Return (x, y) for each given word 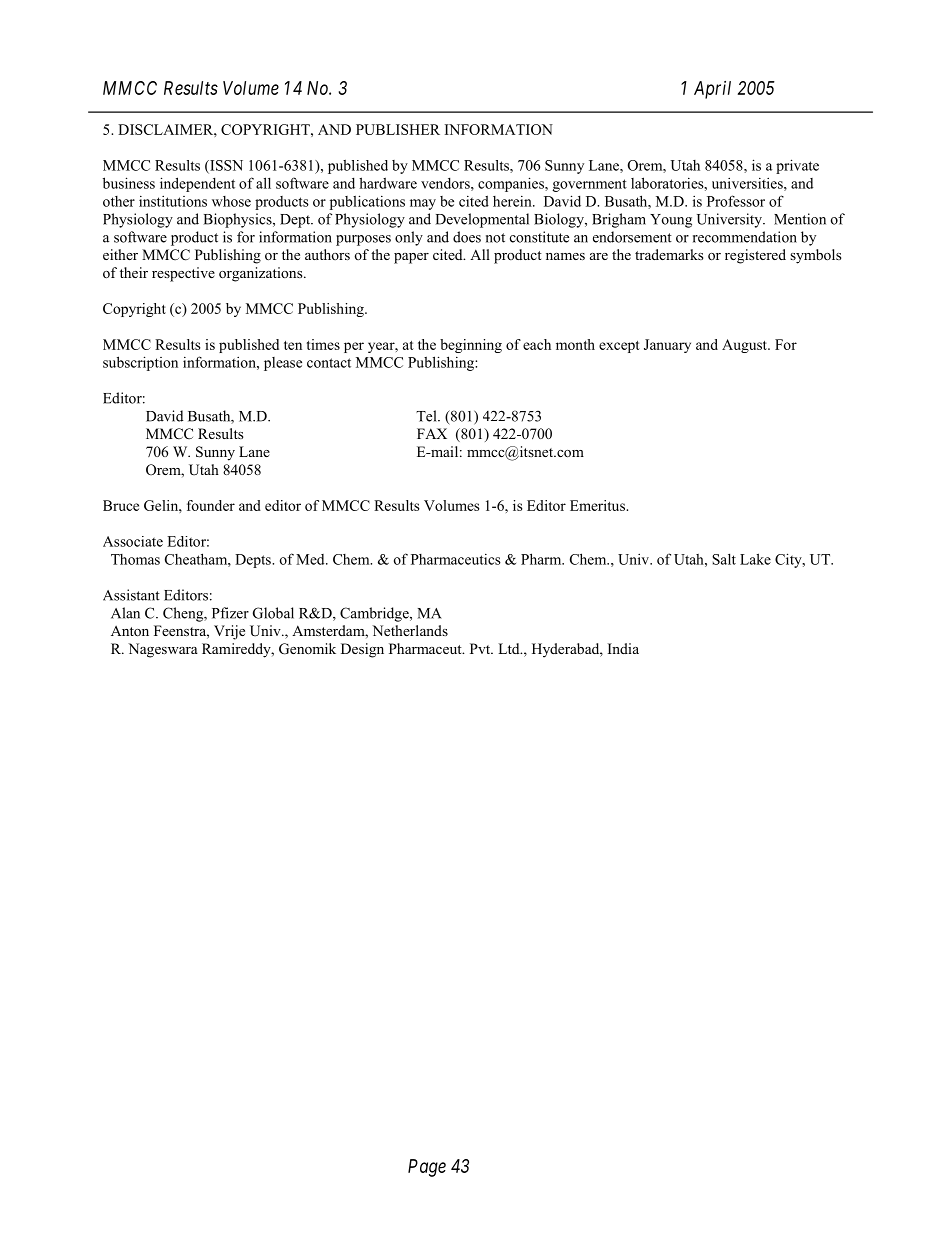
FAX (432, 433)
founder (211, 505)
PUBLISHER (398, 129)
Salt (724, 559)
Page (427, 1168)
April (712, 90)
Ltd (510, 648)
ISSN (225, 166)
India (623, 648)
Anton (130, 631)
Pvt (481, 648)
